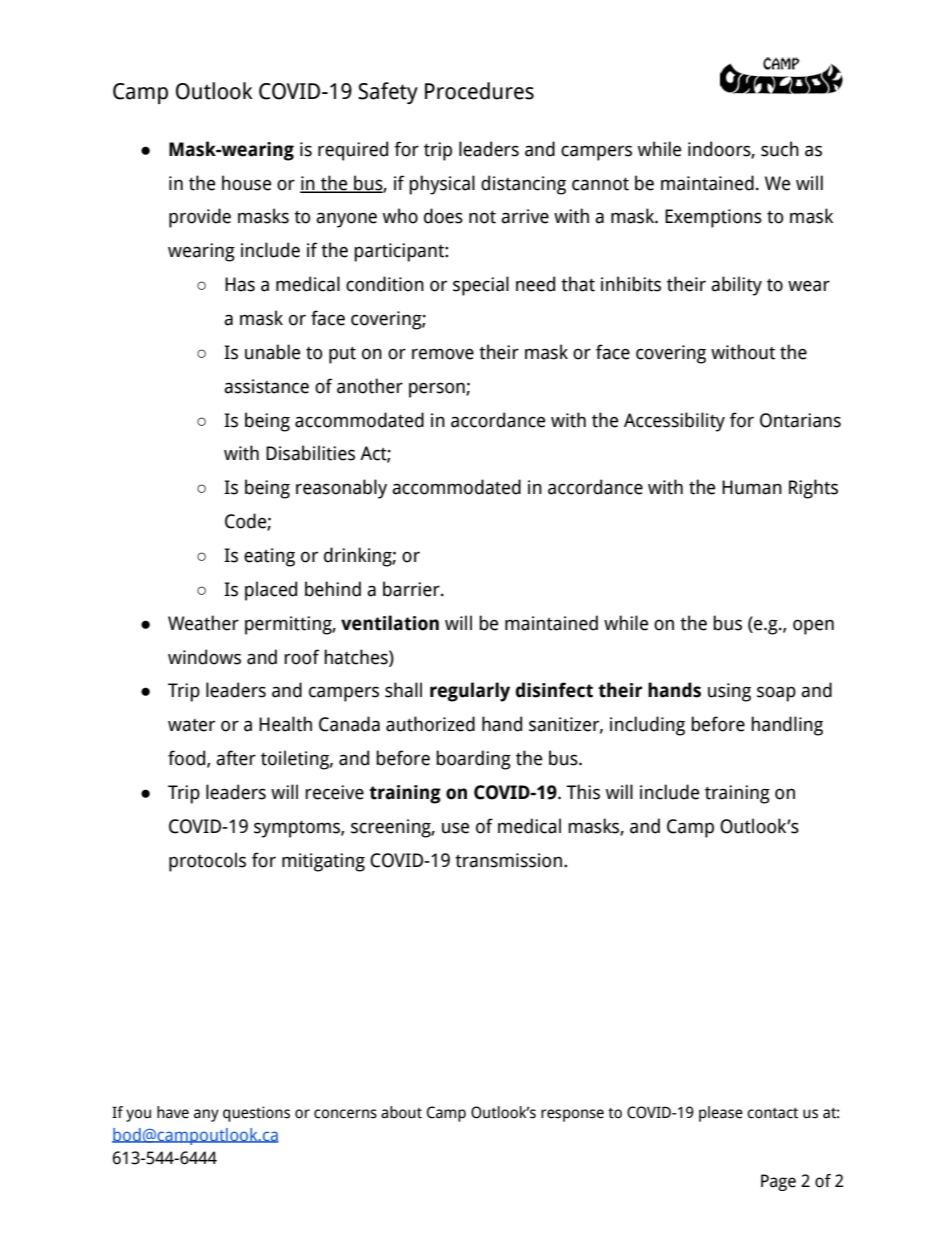 This screenshot has height=1233, width=952. Describe the element at coordinates (256, 1114) in the screenshot. I see `questions` at that location.
